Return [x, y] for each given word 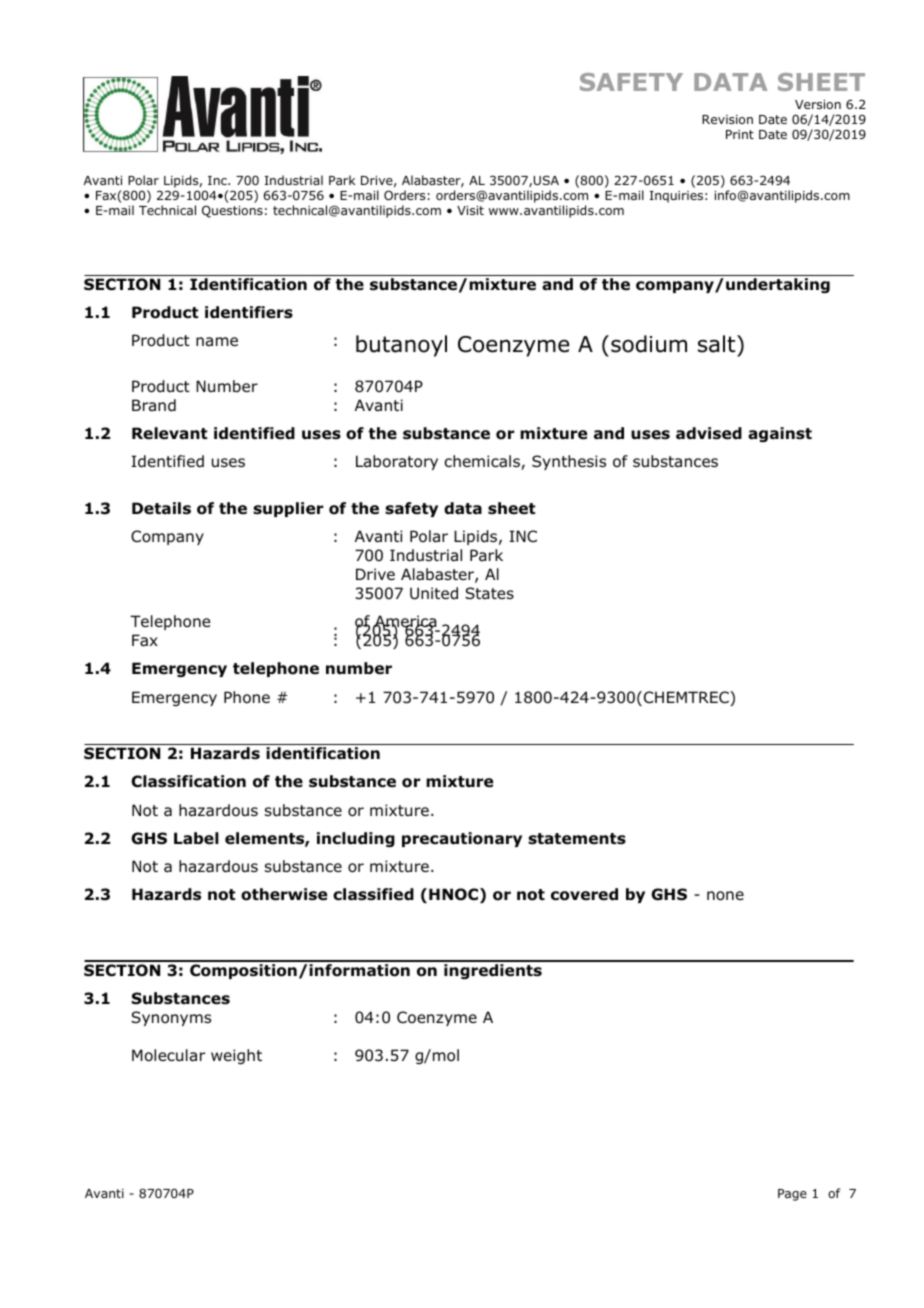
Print [740, 134]
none [725, 896]
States [489, 593]
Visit [470, 210]
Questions [232, 211]
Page [792, 1195]
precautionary [462, 839]
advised [709, 433]
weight [236, 1056]
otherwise [284, 894]
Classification [188, 781]
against [780, 434]
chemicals [483, 462]
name [217, 342]
